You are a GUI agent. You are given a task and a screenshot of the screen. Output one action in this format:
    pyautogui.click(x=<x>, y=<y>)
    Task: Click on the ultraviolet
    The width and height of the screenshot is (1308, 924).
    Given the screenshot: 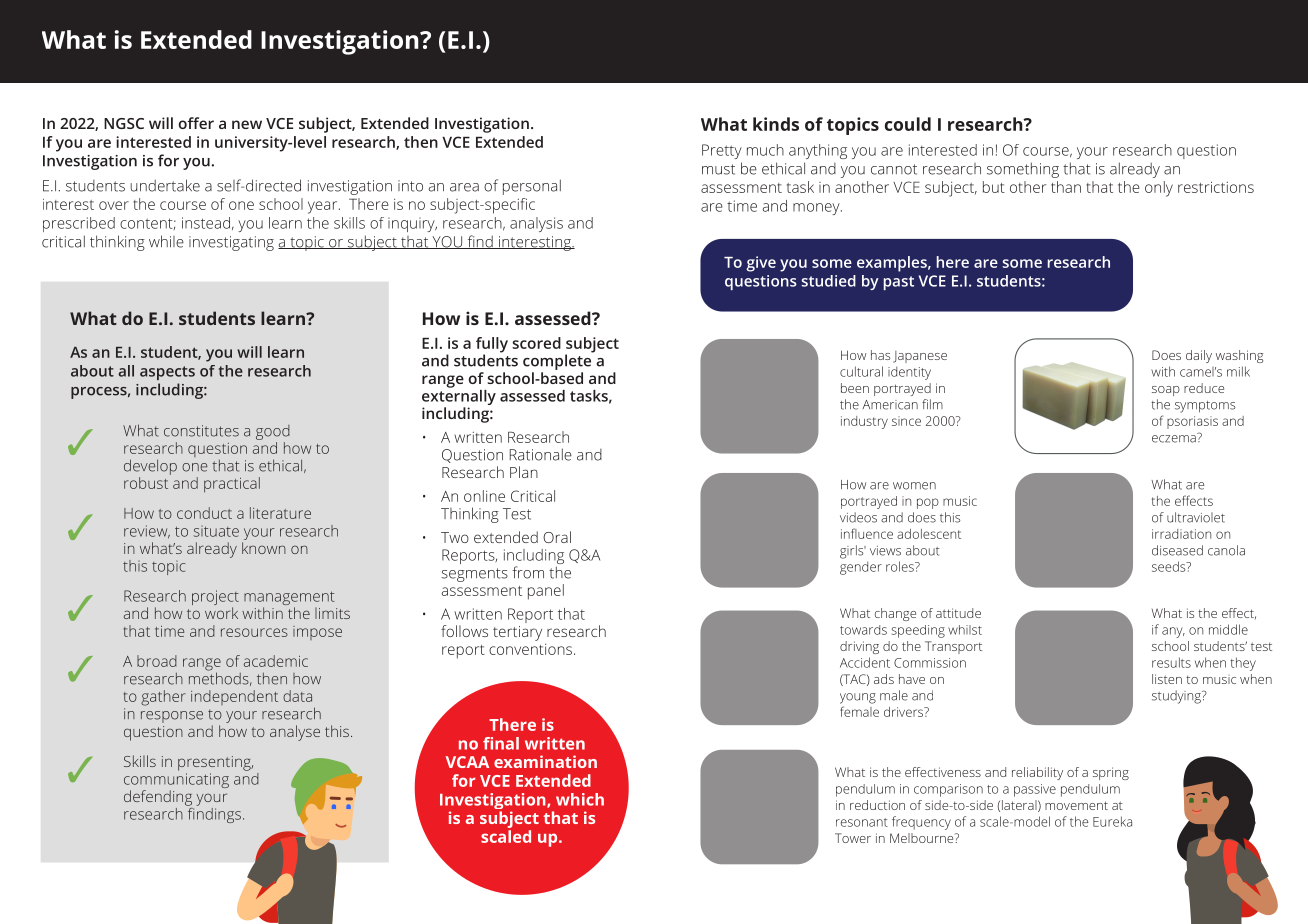 What is the action you would take?
    pyautogui.click(x=1196, y=517)
